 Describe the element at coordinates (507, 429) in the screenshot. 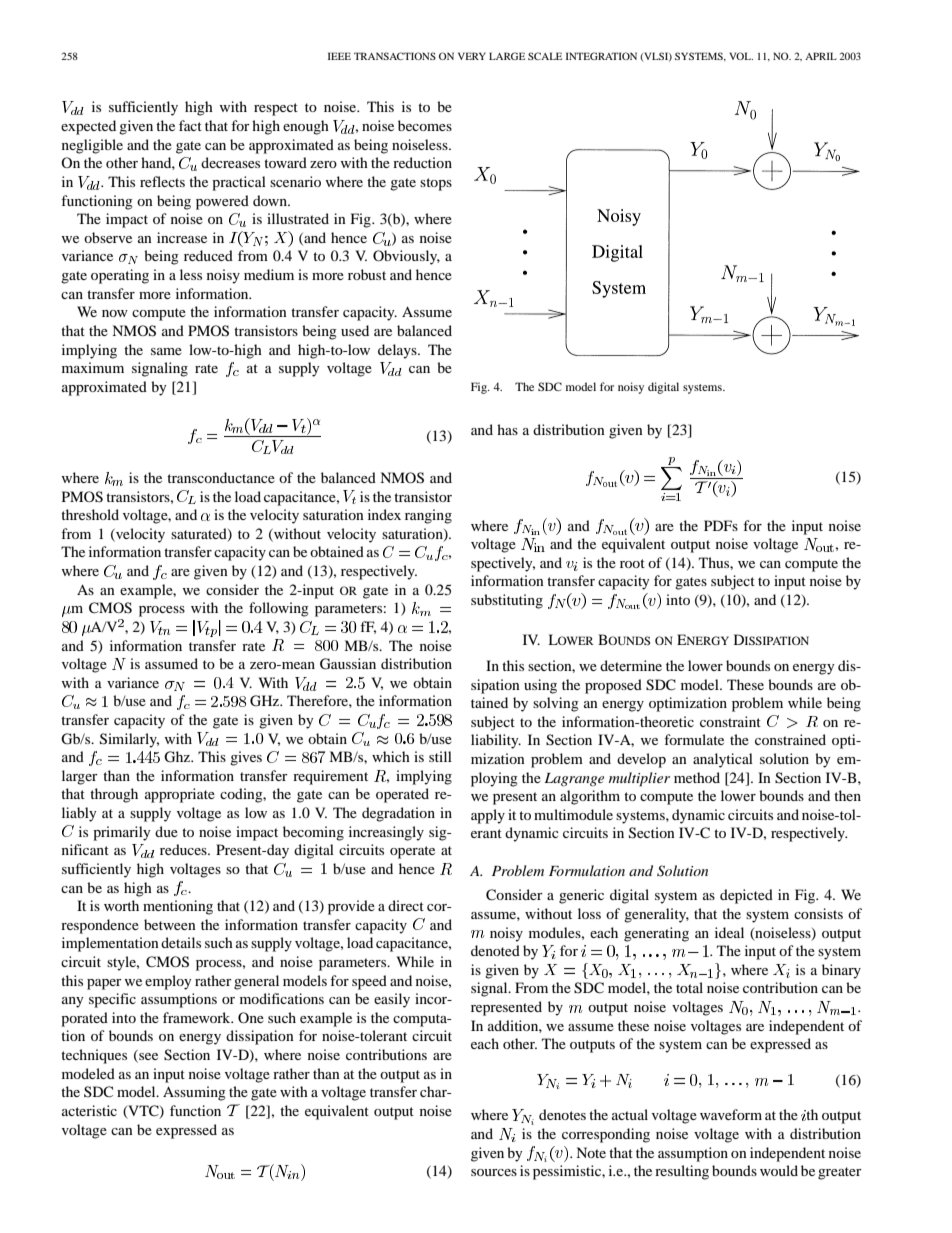

I see `has` at that location.
